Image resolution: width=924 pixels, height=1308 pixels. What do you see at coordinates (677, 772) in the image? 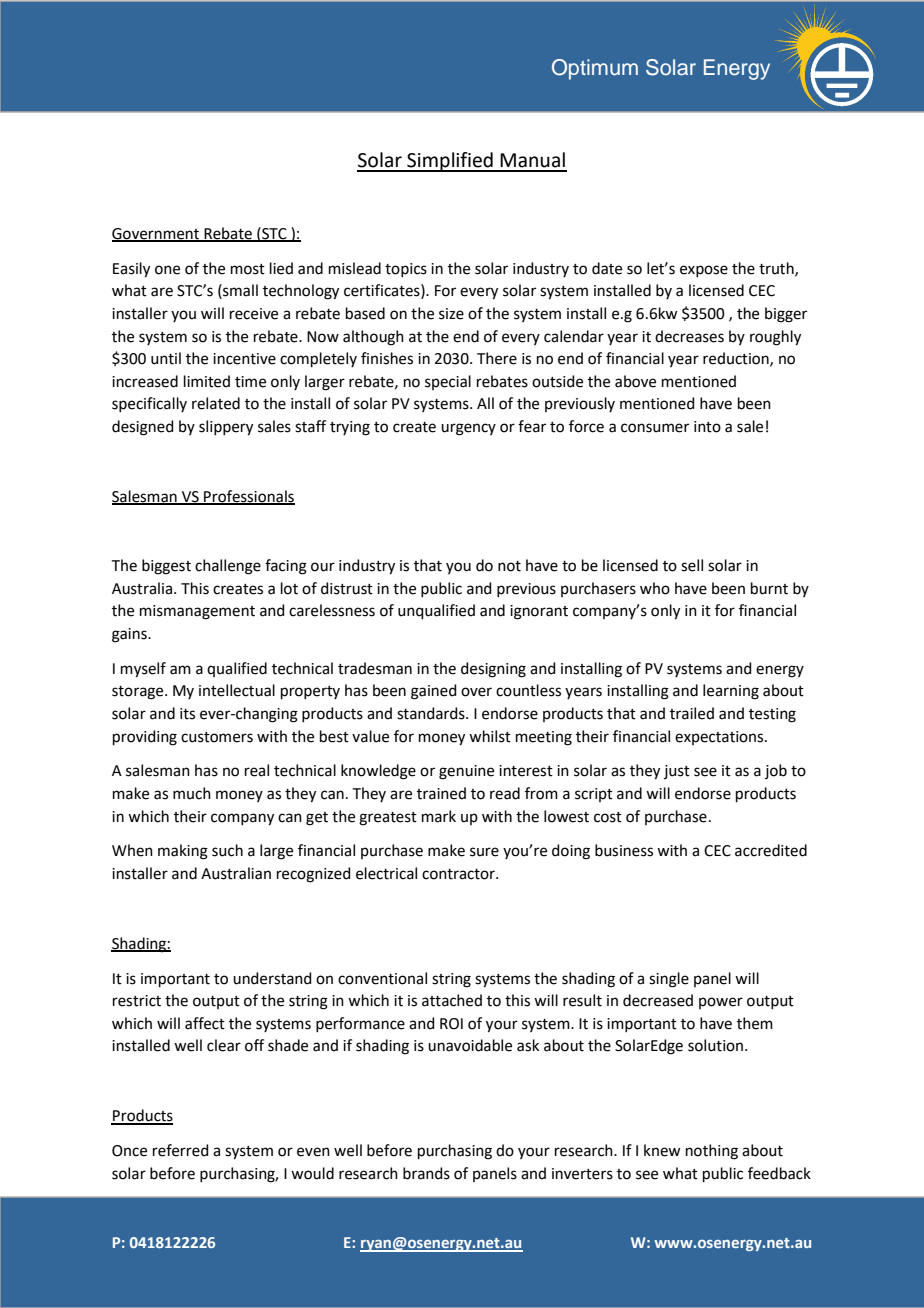
I see `just` at bounding box center [677, 772].
